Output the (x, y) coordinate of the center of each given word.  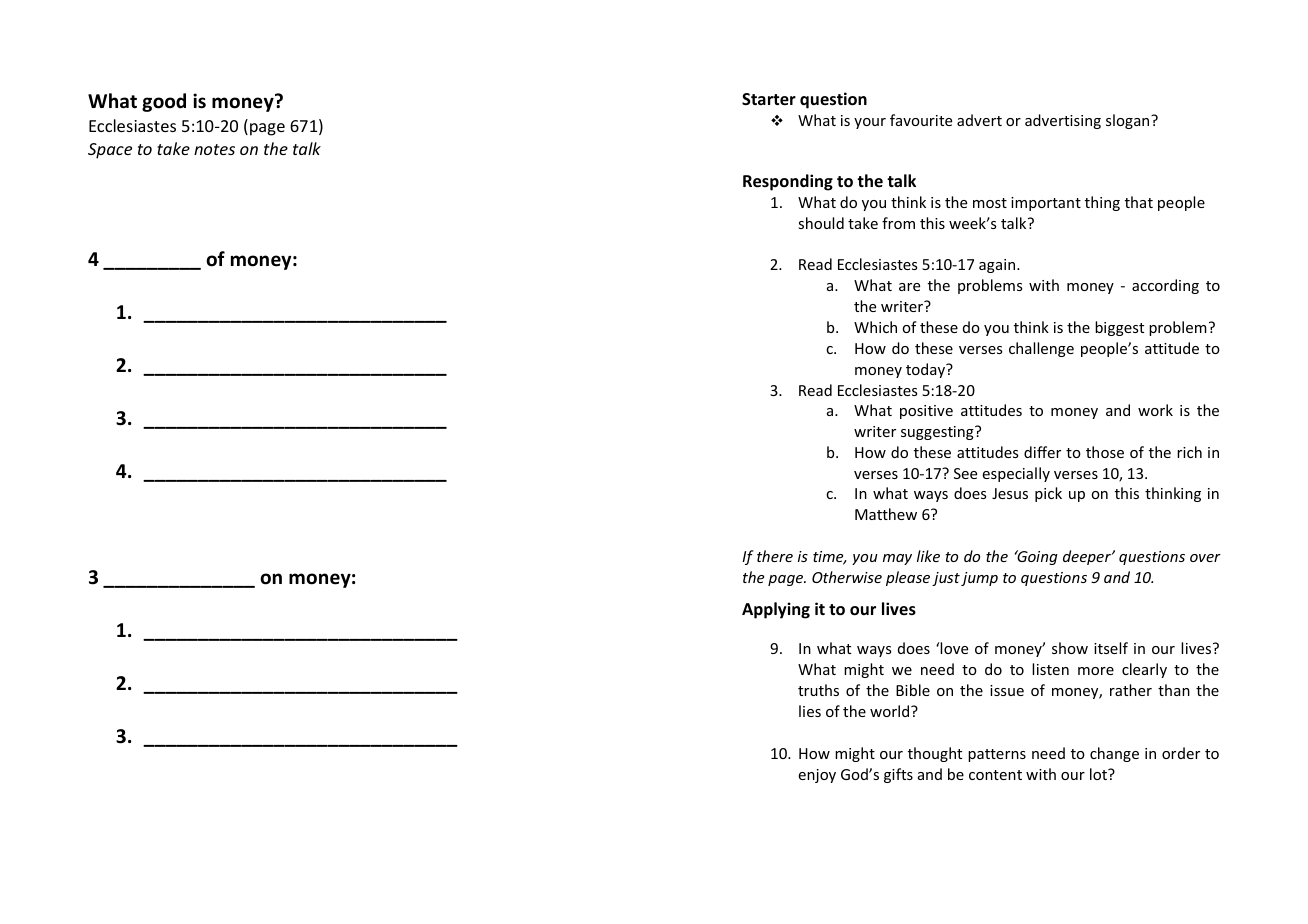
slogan (1129, 121)
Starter (769, 99)
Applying (776, 610)
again (998, 266)
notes (214, 149)
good (164, 102)
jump (979, 579)
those (1105, 452)
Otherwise (847, 577)
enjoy (817, 776)
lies (810, 711)
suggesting (938, 433)
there (775, 556)
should (821, 223)
